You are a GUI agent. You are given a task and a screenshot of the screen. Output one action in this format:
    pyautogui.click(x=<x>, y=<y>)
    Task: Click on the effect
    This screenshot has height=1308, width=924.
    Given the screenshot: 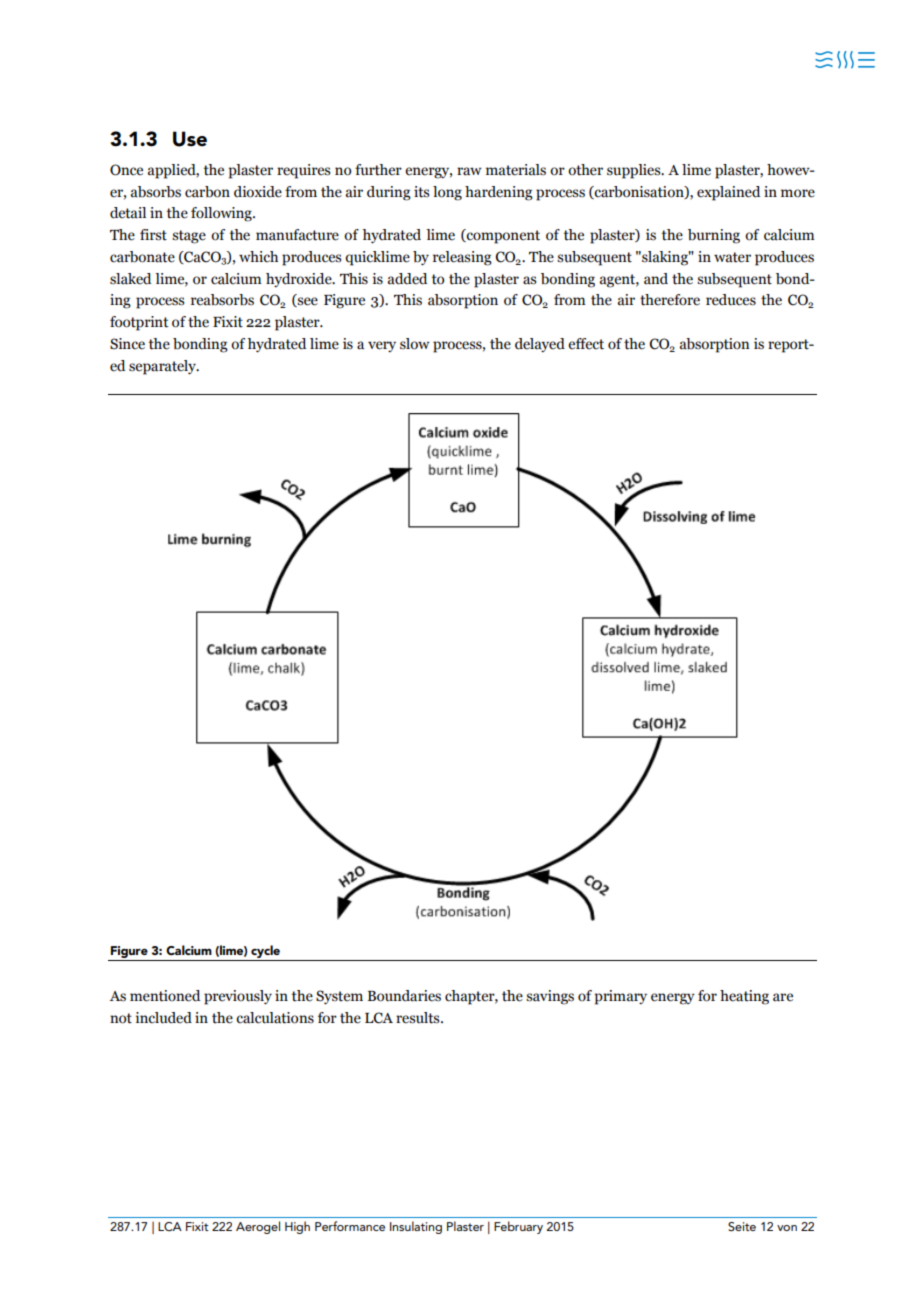 What is the action you would take?
    pyautogui.click(x=586, y=344)
